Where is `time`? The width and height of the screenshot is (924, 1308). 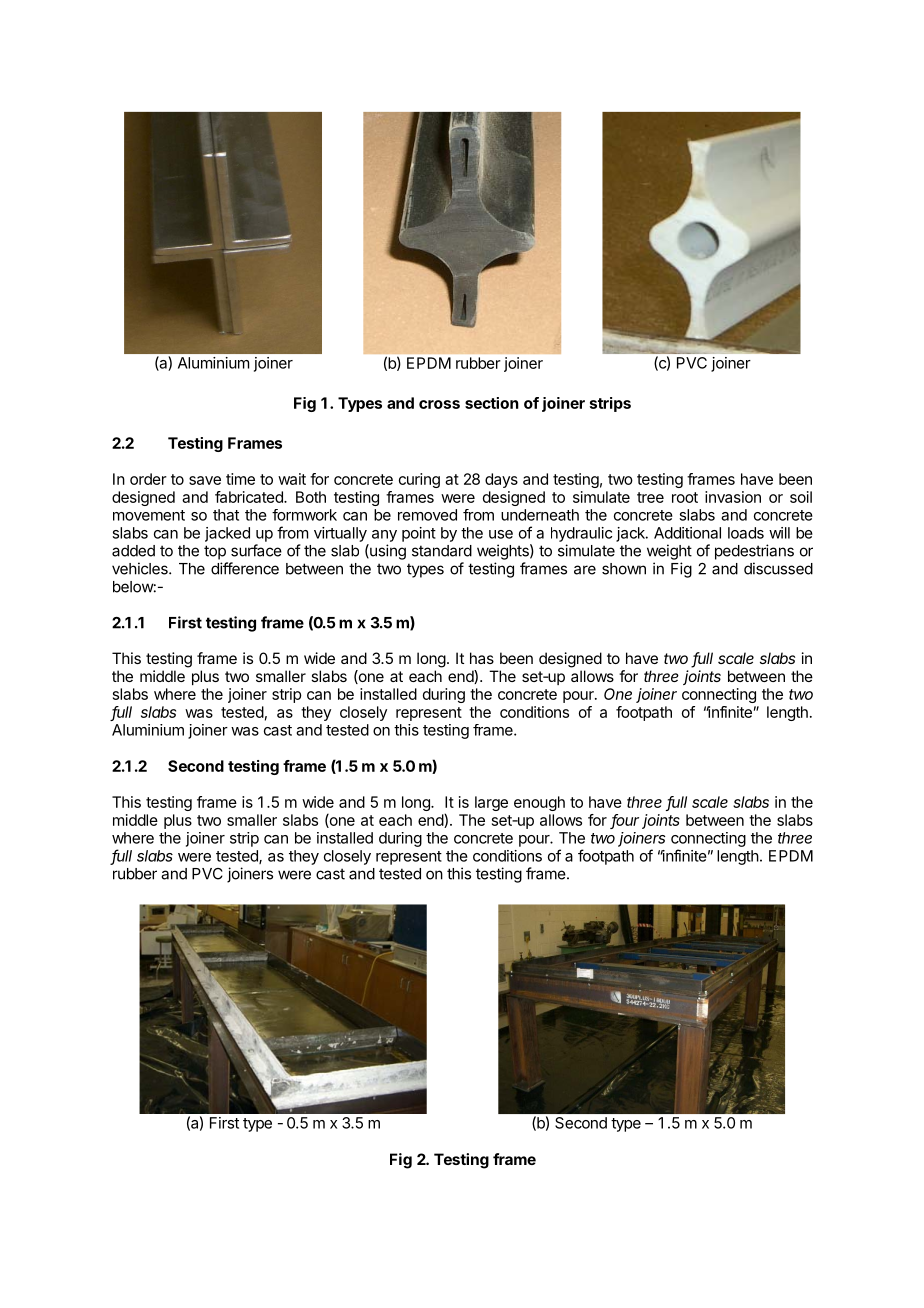 time is located at coordinates (240, 479).
